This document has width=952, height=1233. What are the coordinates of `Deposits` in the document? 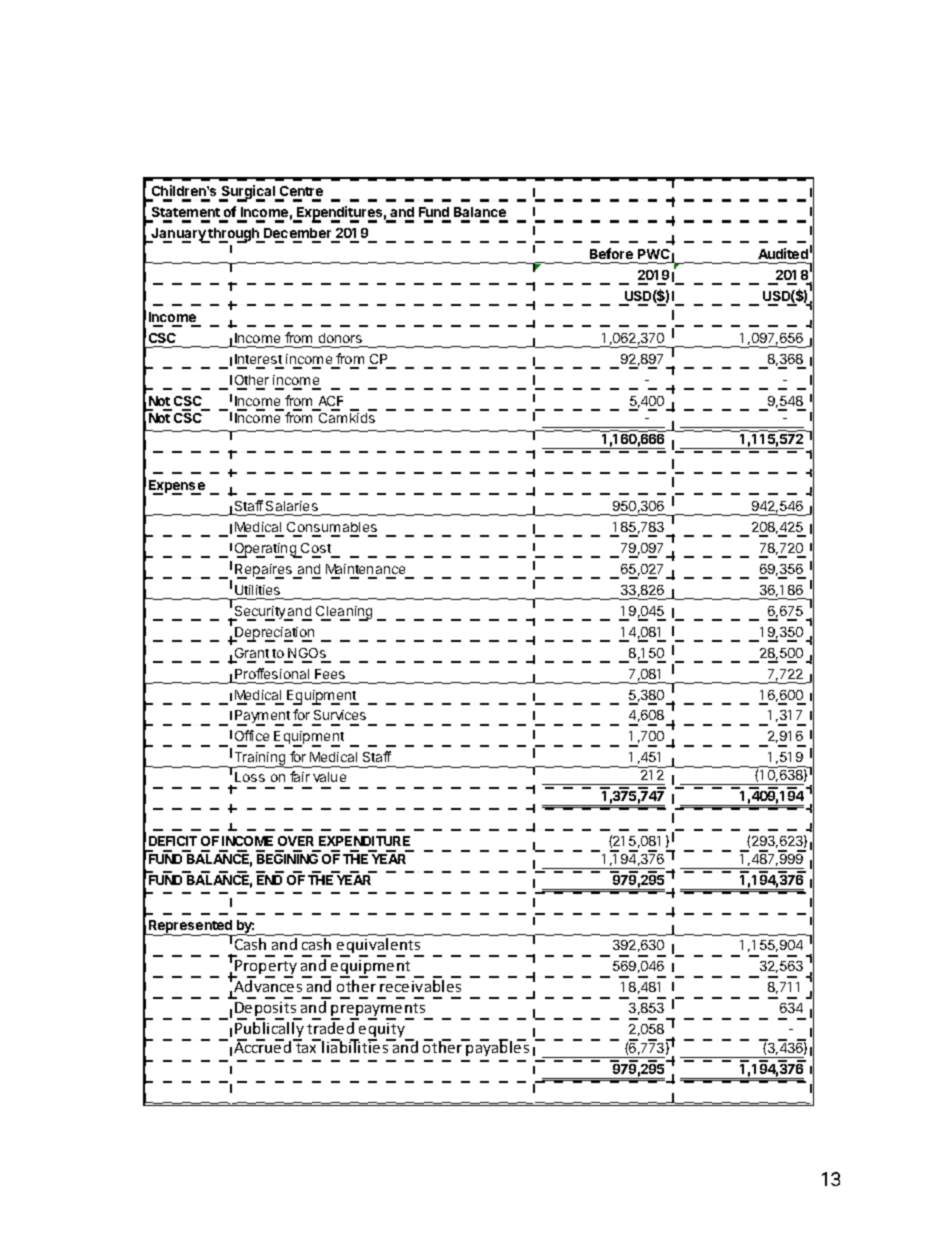 It's located at (267, 1010).
